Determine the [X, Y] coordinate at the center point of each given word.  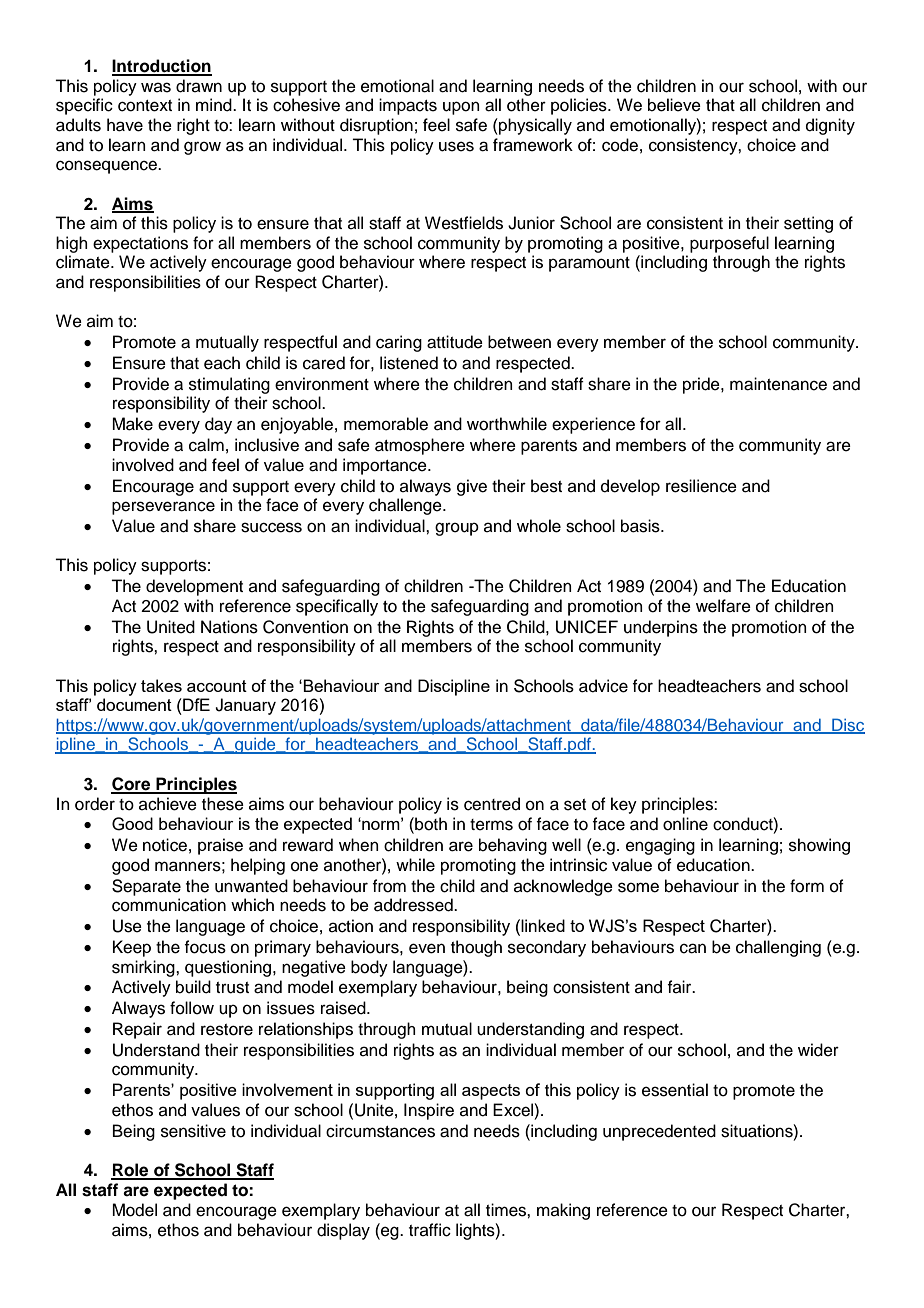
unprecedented [659, 1132]
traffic [430, 1230]
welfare [723, 606]
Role [131, 1171]
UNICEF [587, 627]
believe [674, 105]
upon [461, 108]
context [145, 106]
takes [161, 685]
